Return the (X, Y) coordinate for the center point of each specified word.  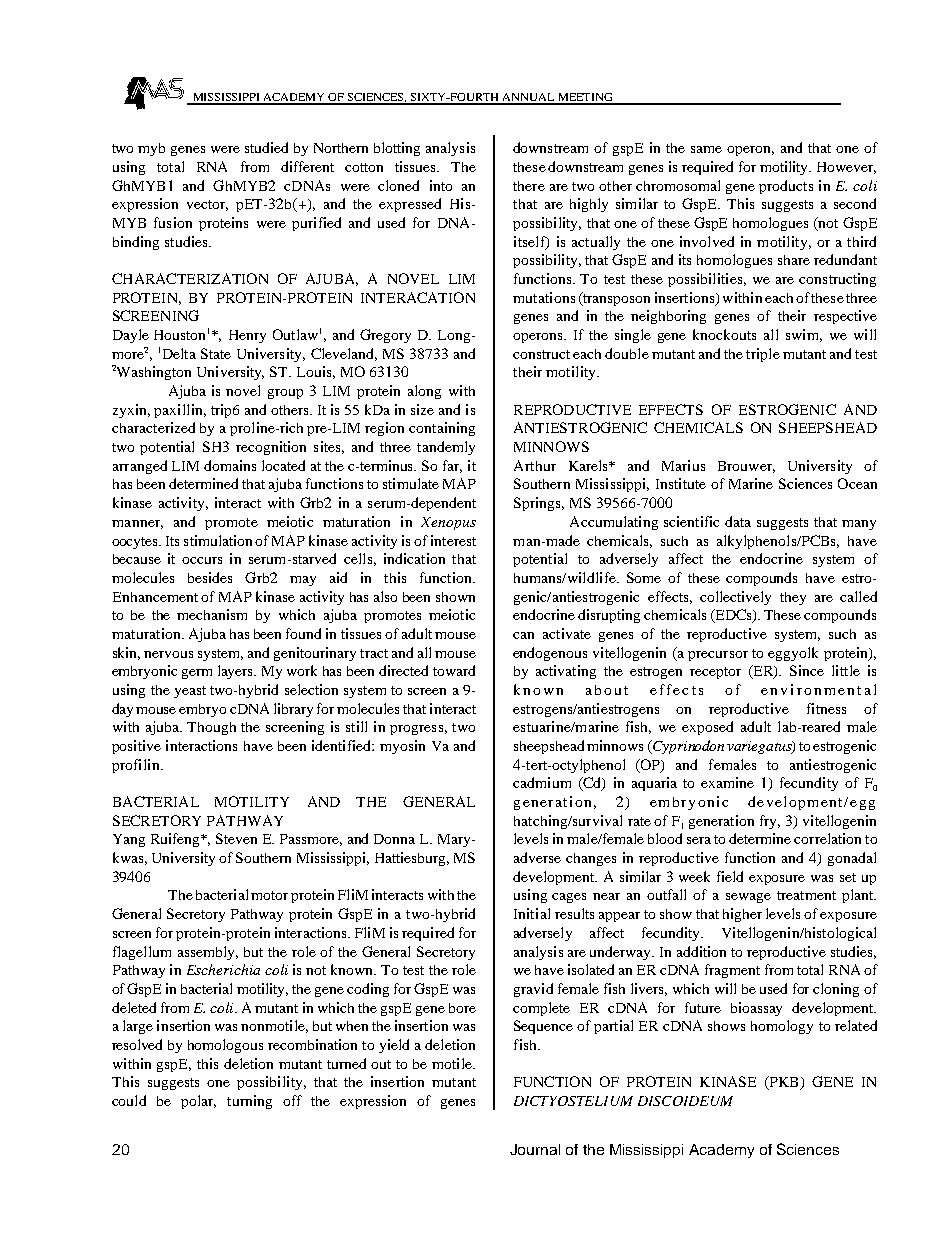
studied (266, 147)
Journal (535, 1149)
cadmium (542, 782)
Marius (683, 465)
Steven (236, 838)
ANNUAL (529, 98)
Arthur (535, 465)
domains (230, 465)
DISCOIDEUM (685, 1101)
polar (198, 1102)
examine (727, 782)
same (706, 149)
